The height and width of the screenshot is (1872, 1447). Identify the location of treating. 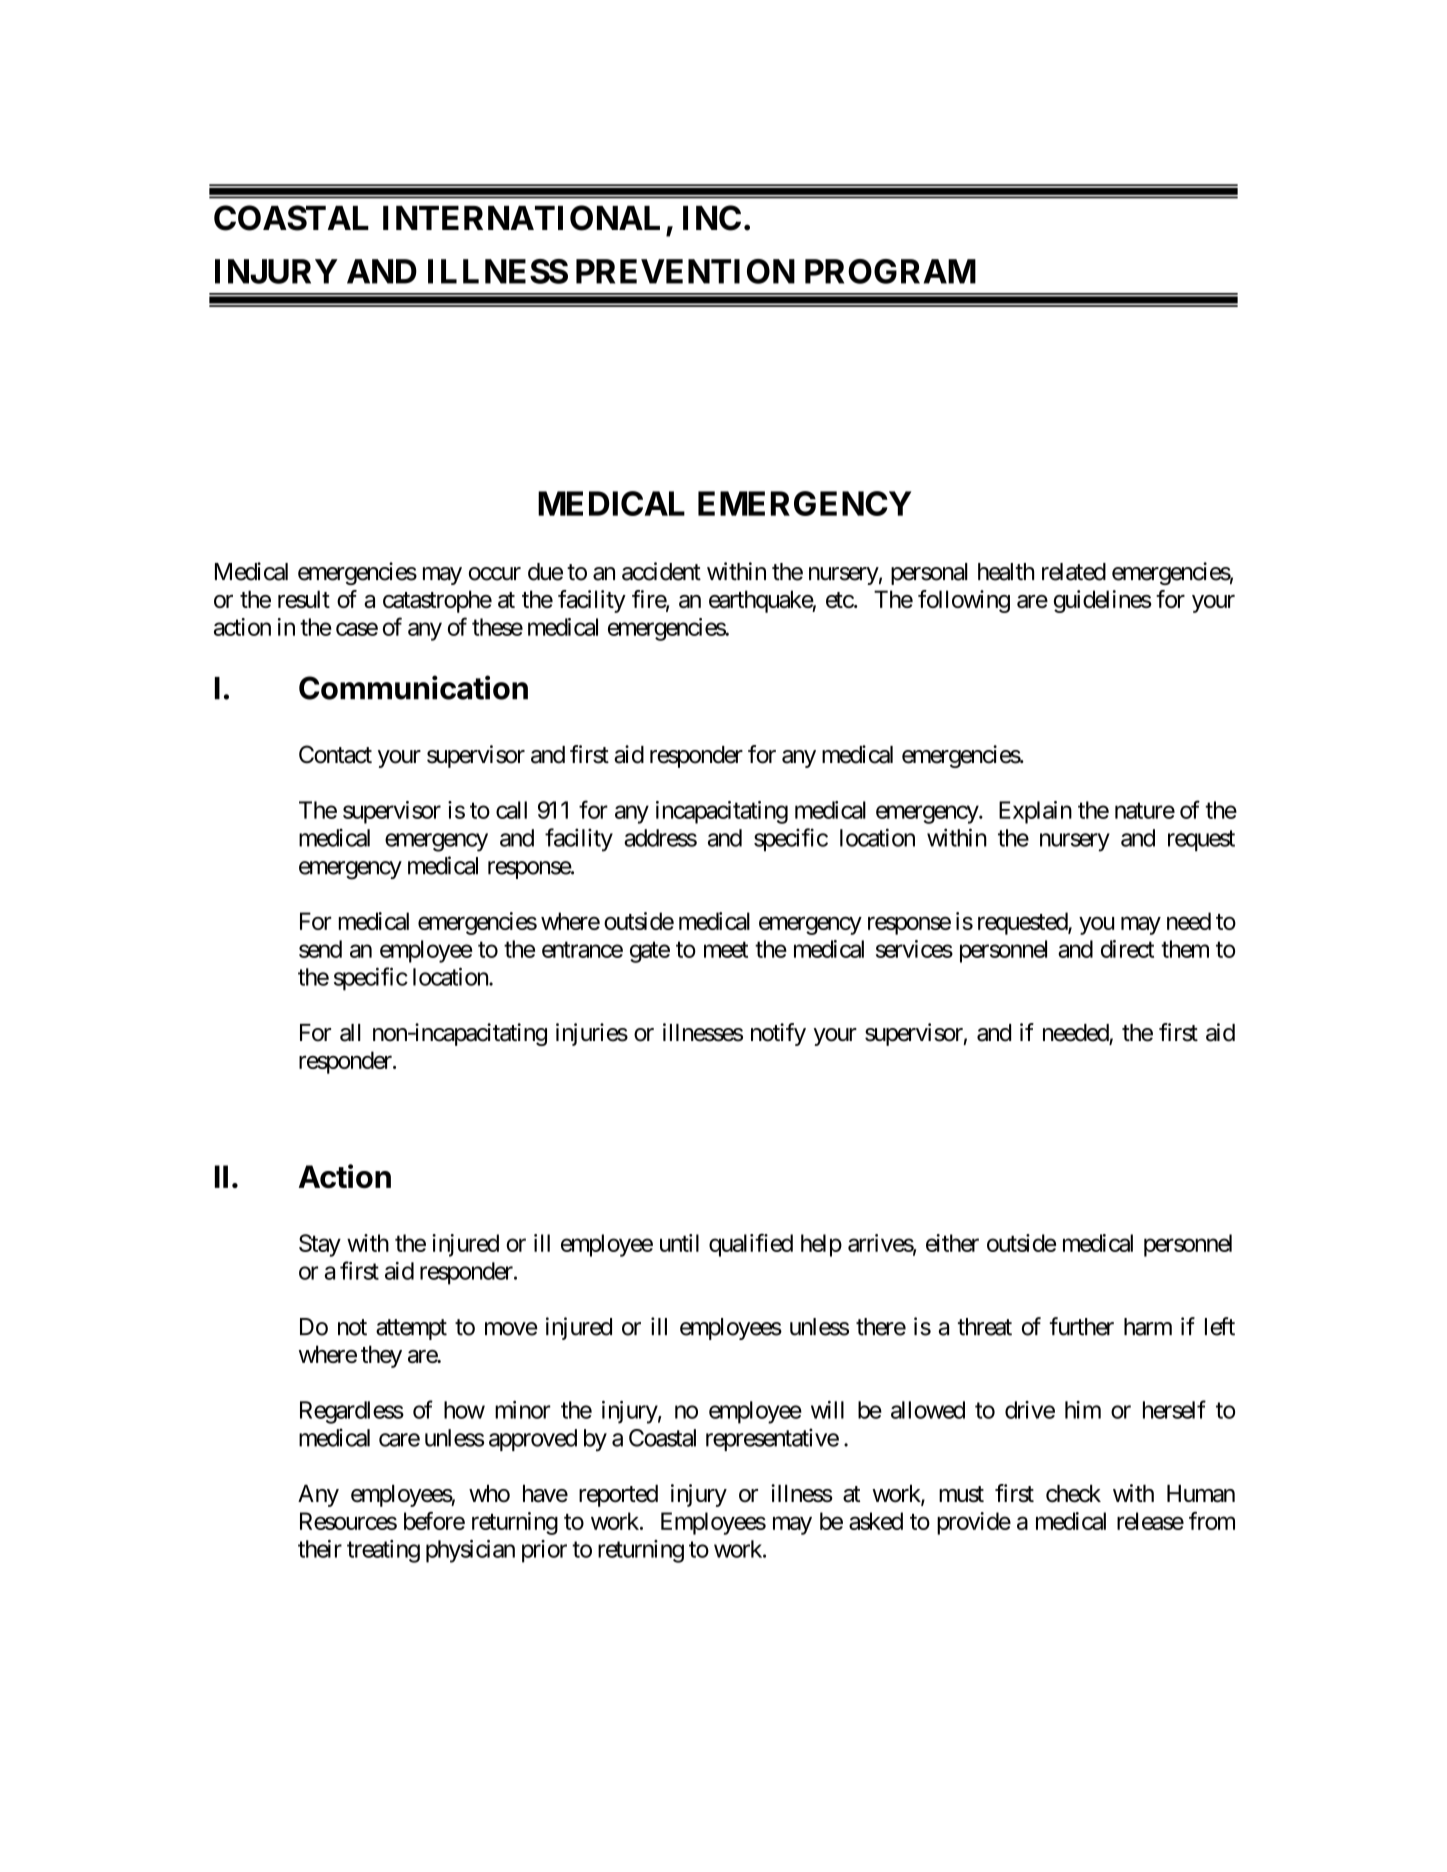
(383, 1551).
